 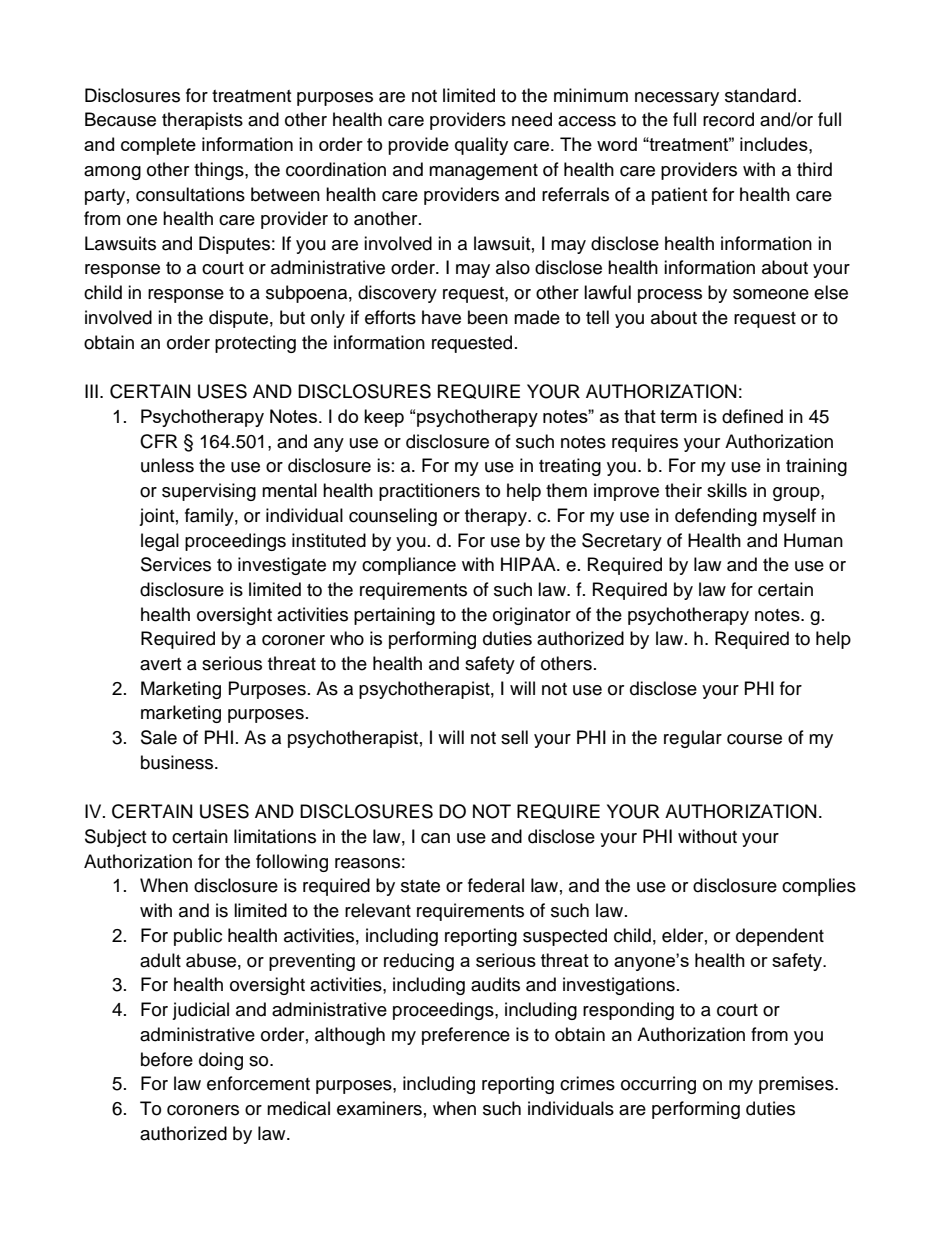 I want to click on pertaining, so click(x=394, y=616).
